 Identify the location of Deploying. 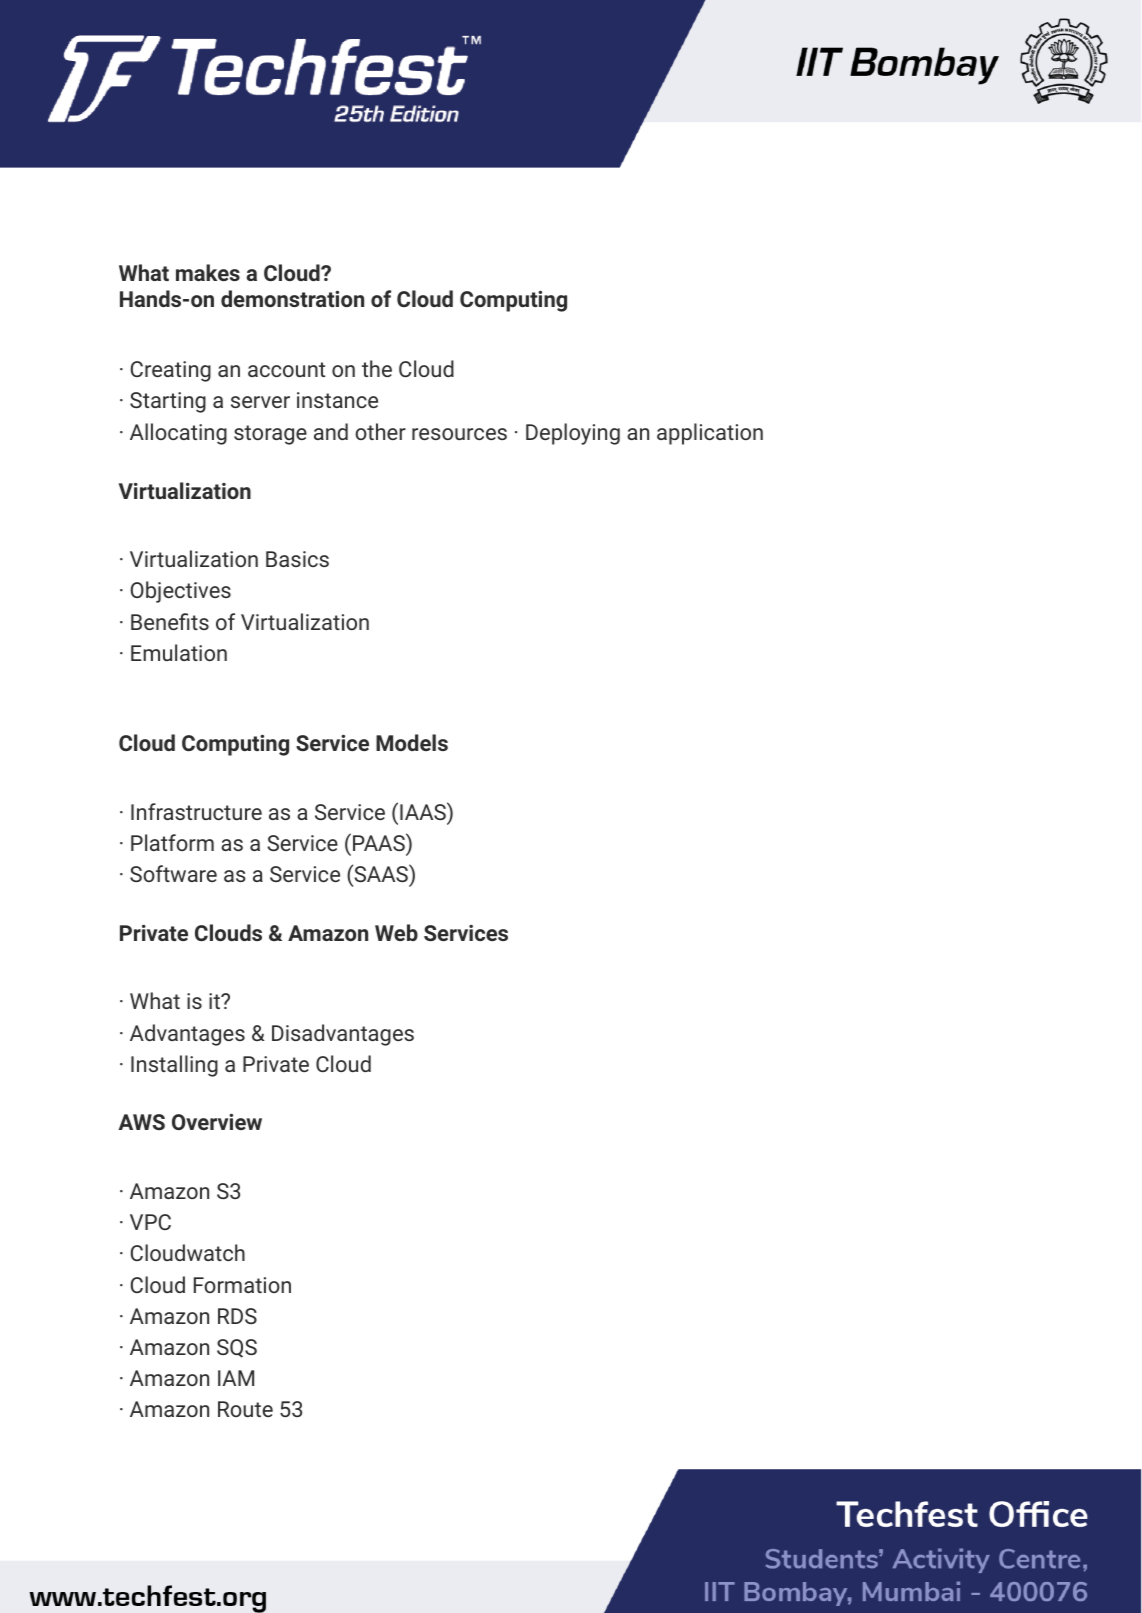
(573, 434).
